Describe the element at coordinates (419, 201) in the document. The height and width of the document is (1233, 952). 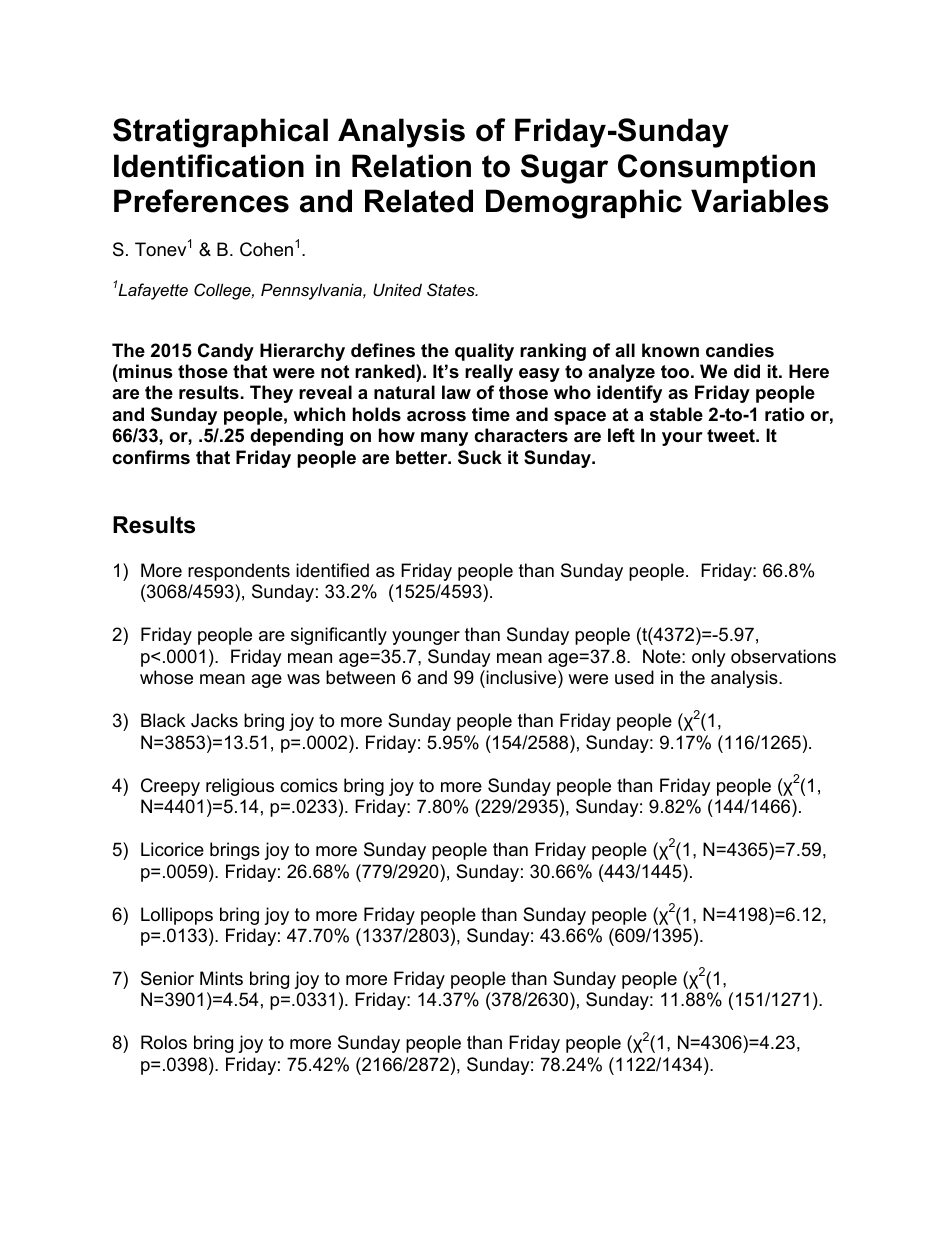
I see `Related` at that location.
